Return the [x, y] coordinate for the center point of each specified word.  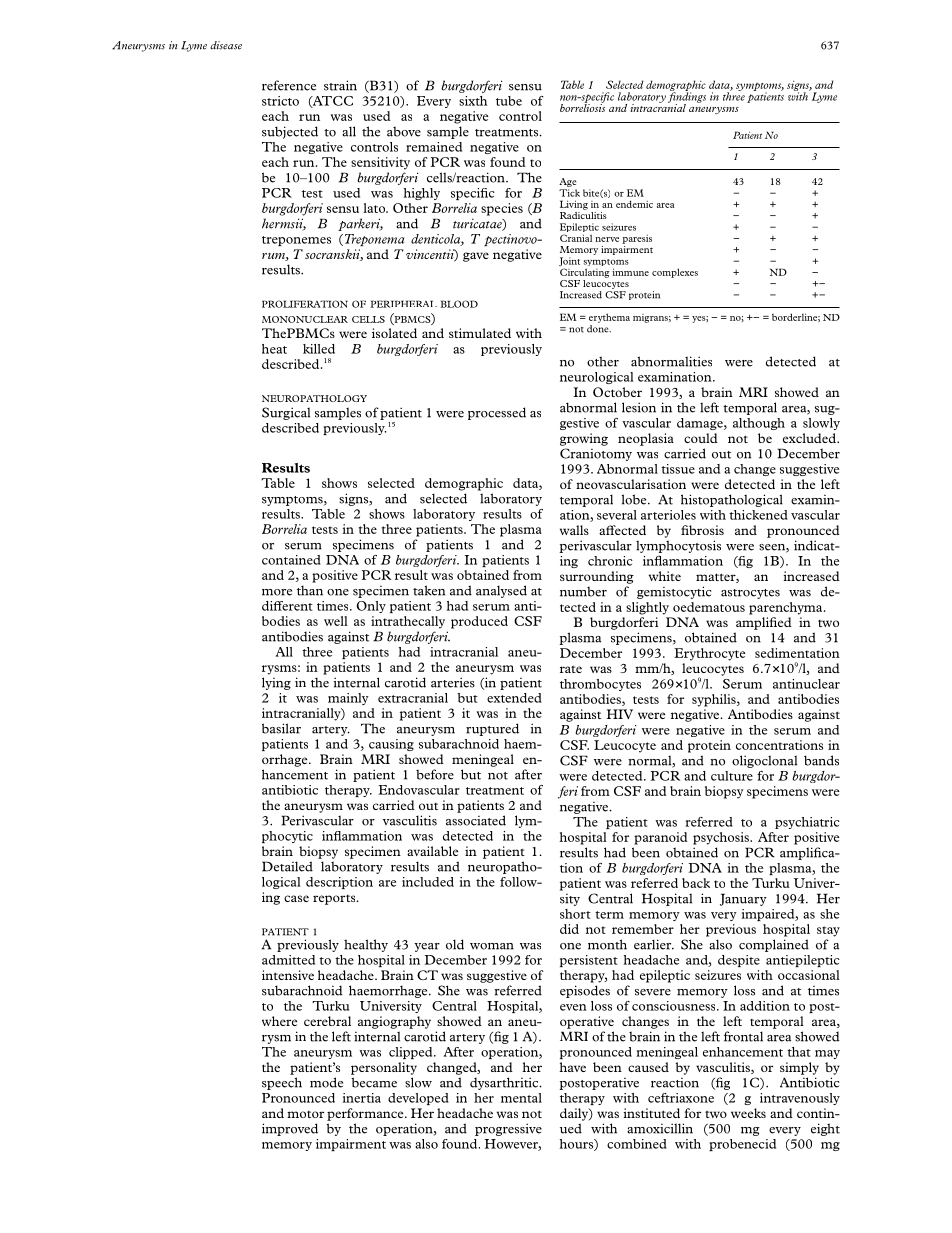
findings [687, 97]
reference [289, 85]
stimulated [480, 333]
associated [476, 820]
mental [521, 1098]
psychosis [722, 838]
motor [305, 1114]
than [310, 590]
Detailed [287, 866]
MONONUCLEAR [305, 319]
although [759, 424]
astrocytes [750, 594]
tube [509, 101]
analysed [501, 591]
